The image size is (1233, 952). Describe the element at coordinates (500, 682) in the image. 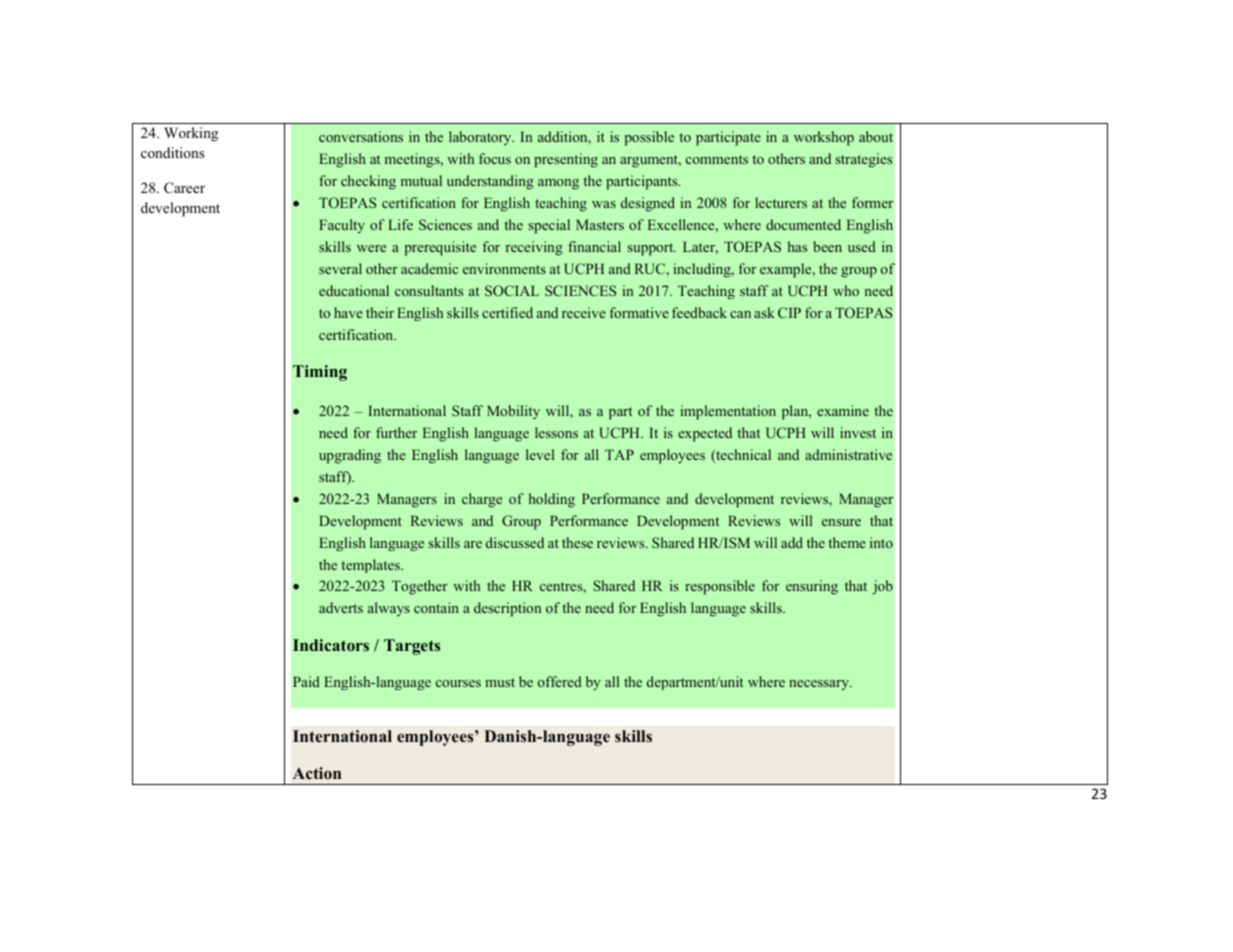

I see `must` at that location.
